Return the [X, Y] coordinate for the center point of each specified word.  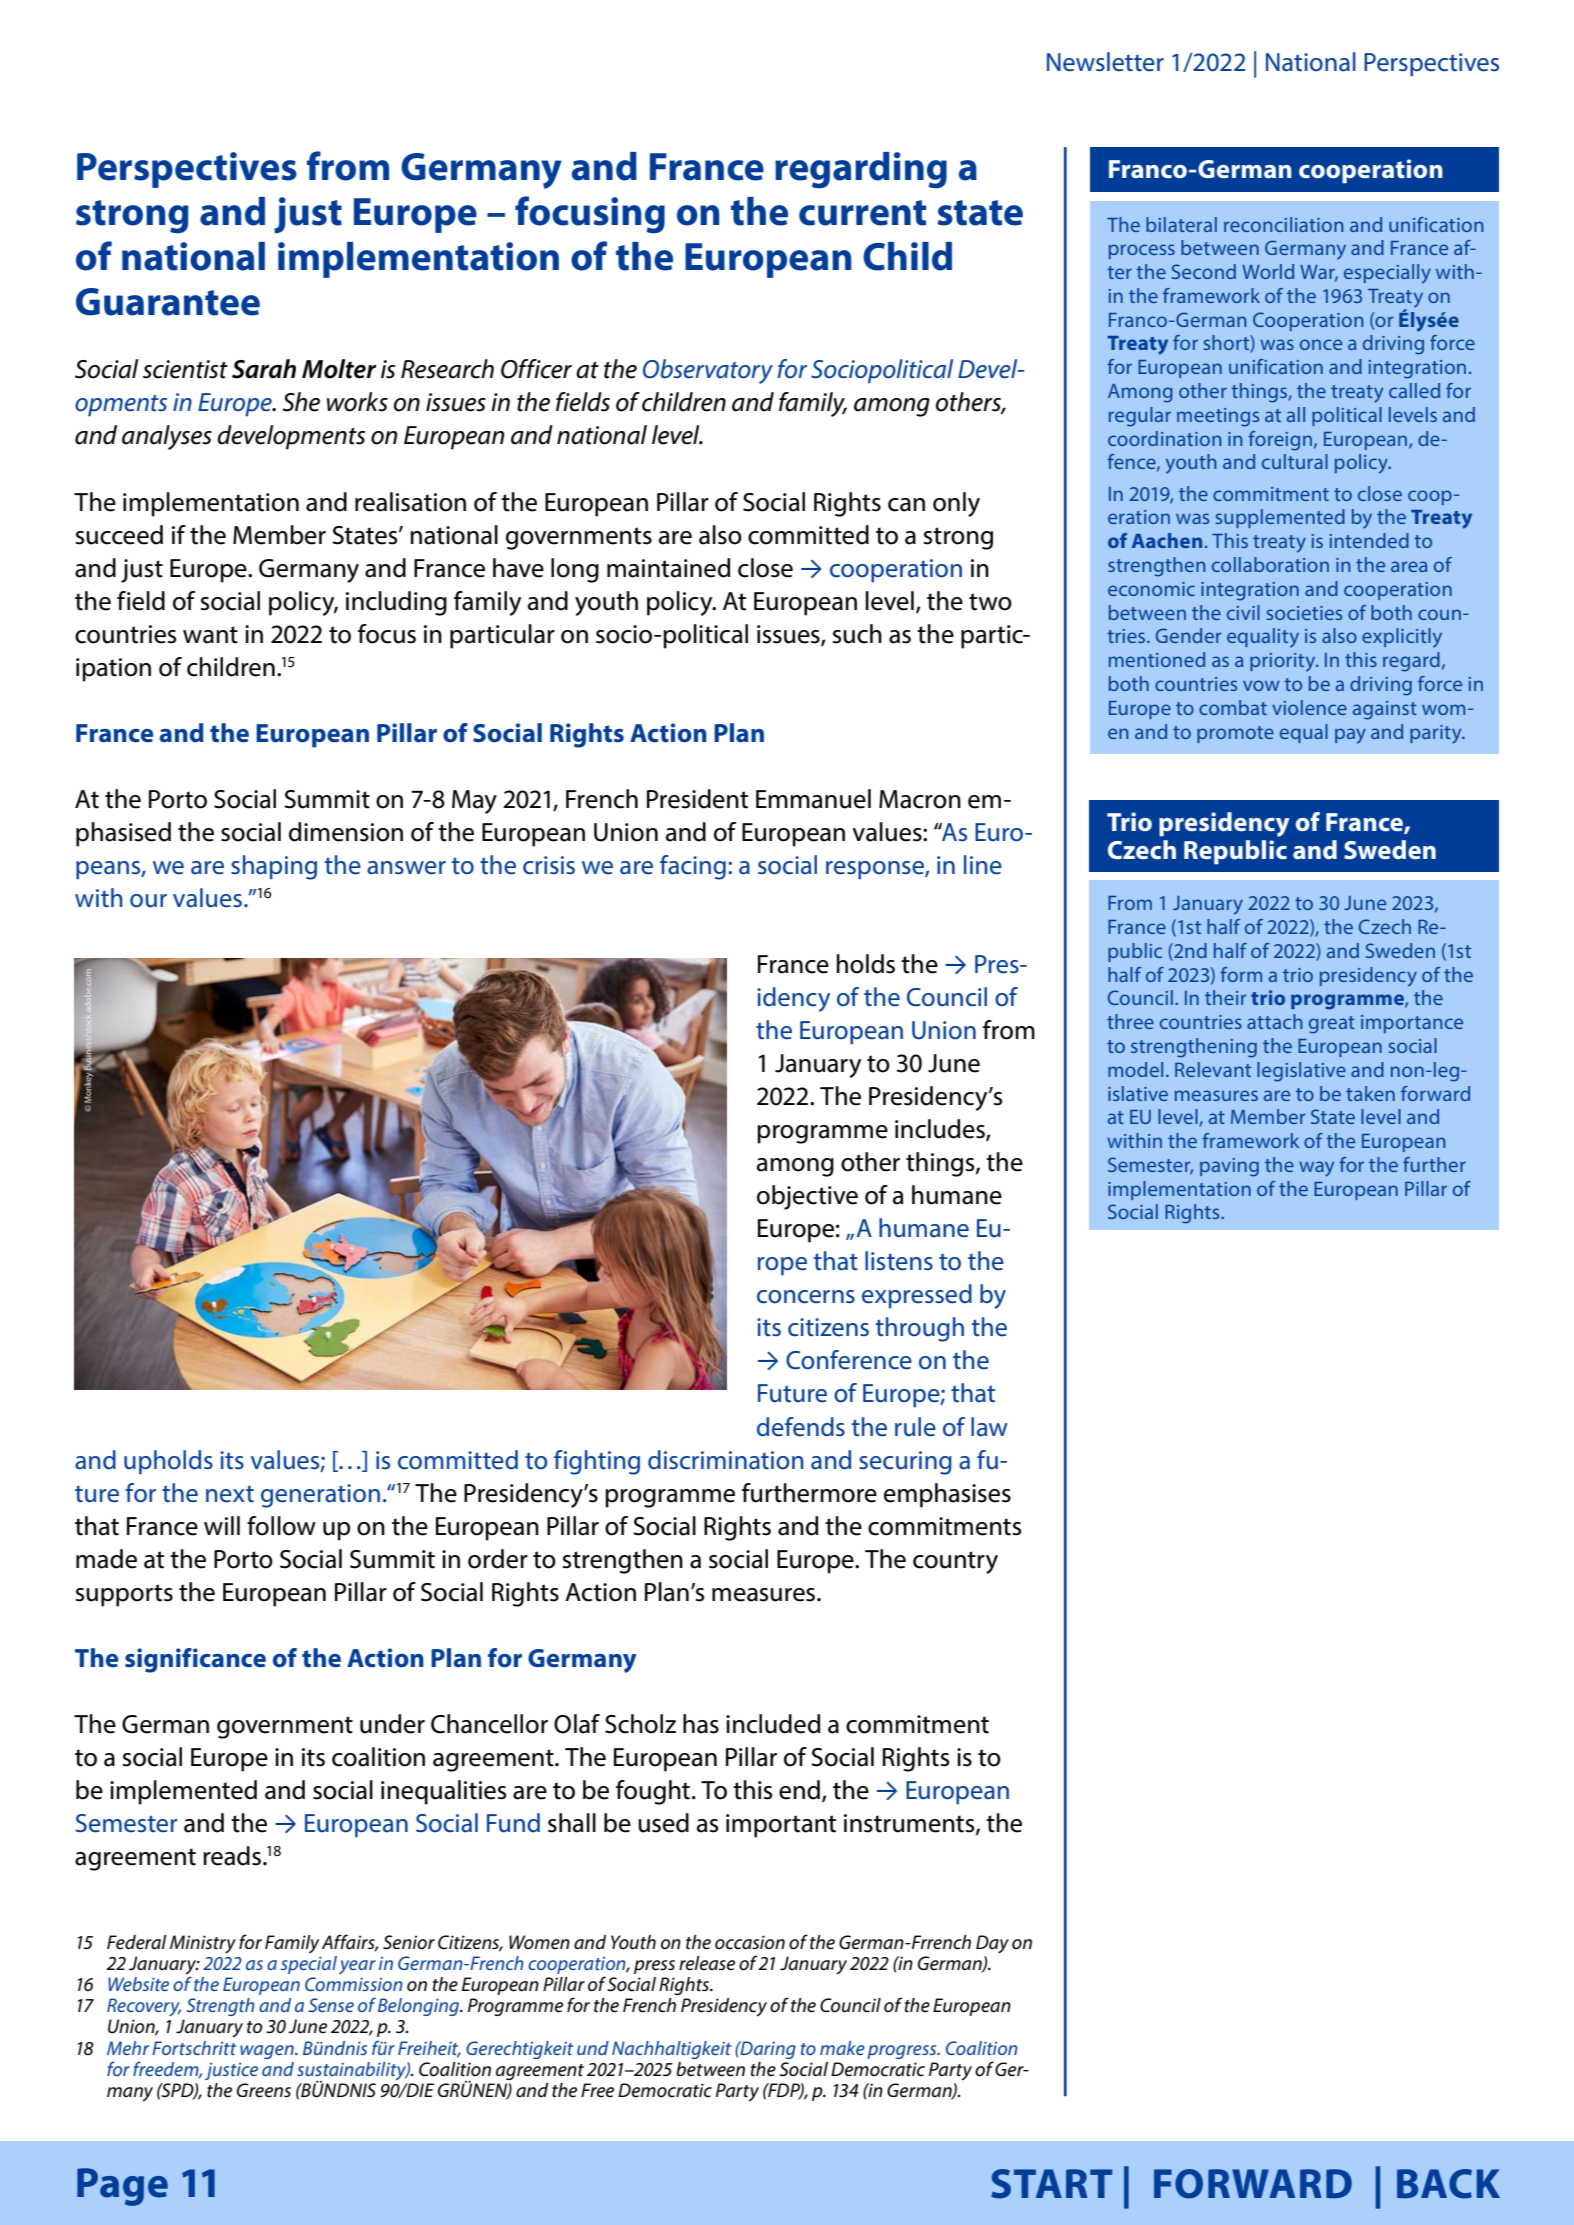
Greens [264, 2090]
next [230, 1494]
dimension [346, 832]
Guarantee [168, 302]
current [862, 213]
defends [801, 1427]
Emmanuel [813, 799]
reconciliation [1283, 224]
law [989, 1427]
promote [1235, 734]
